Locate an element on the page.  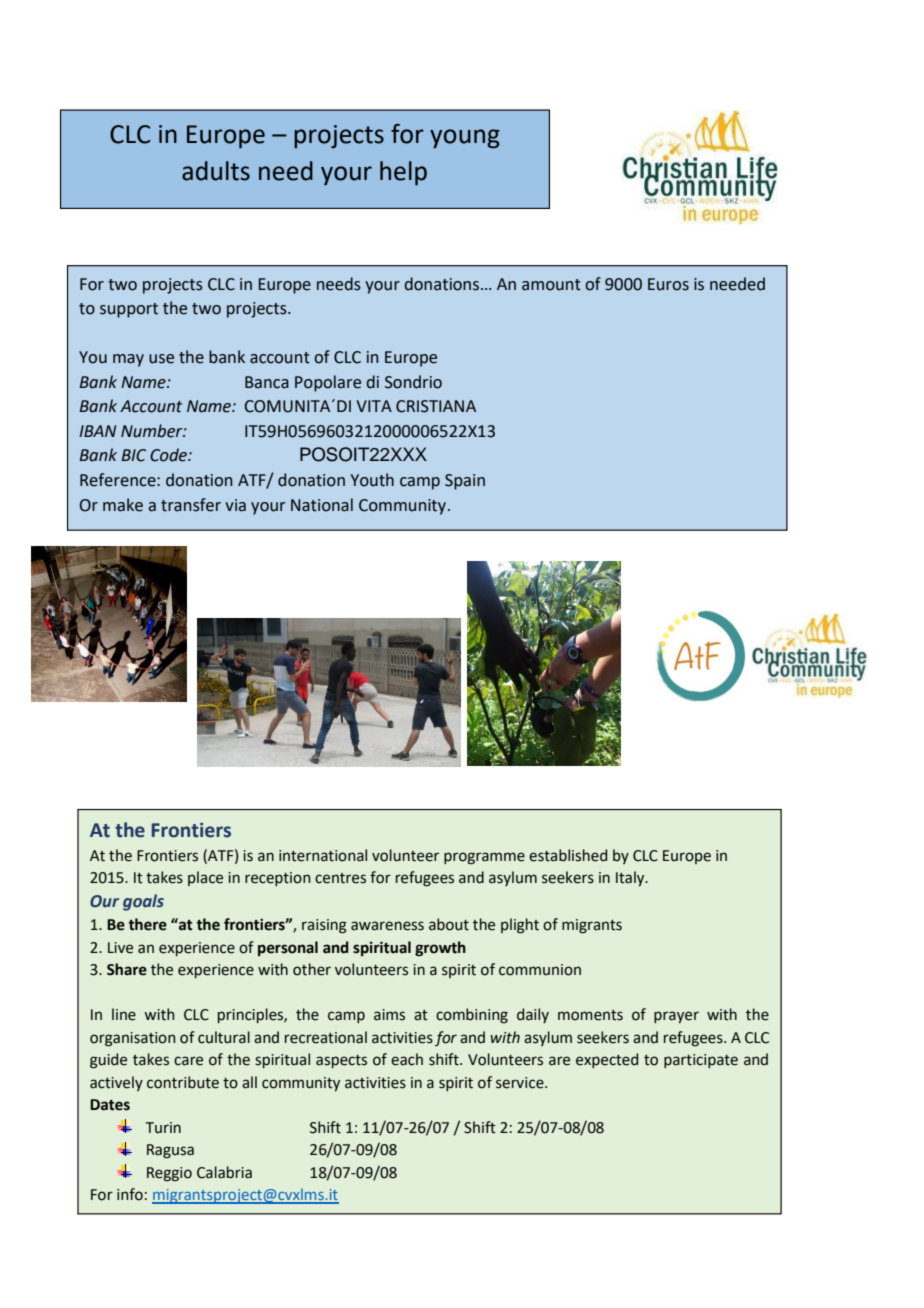
transfer is located at coordinates (191, 505).
